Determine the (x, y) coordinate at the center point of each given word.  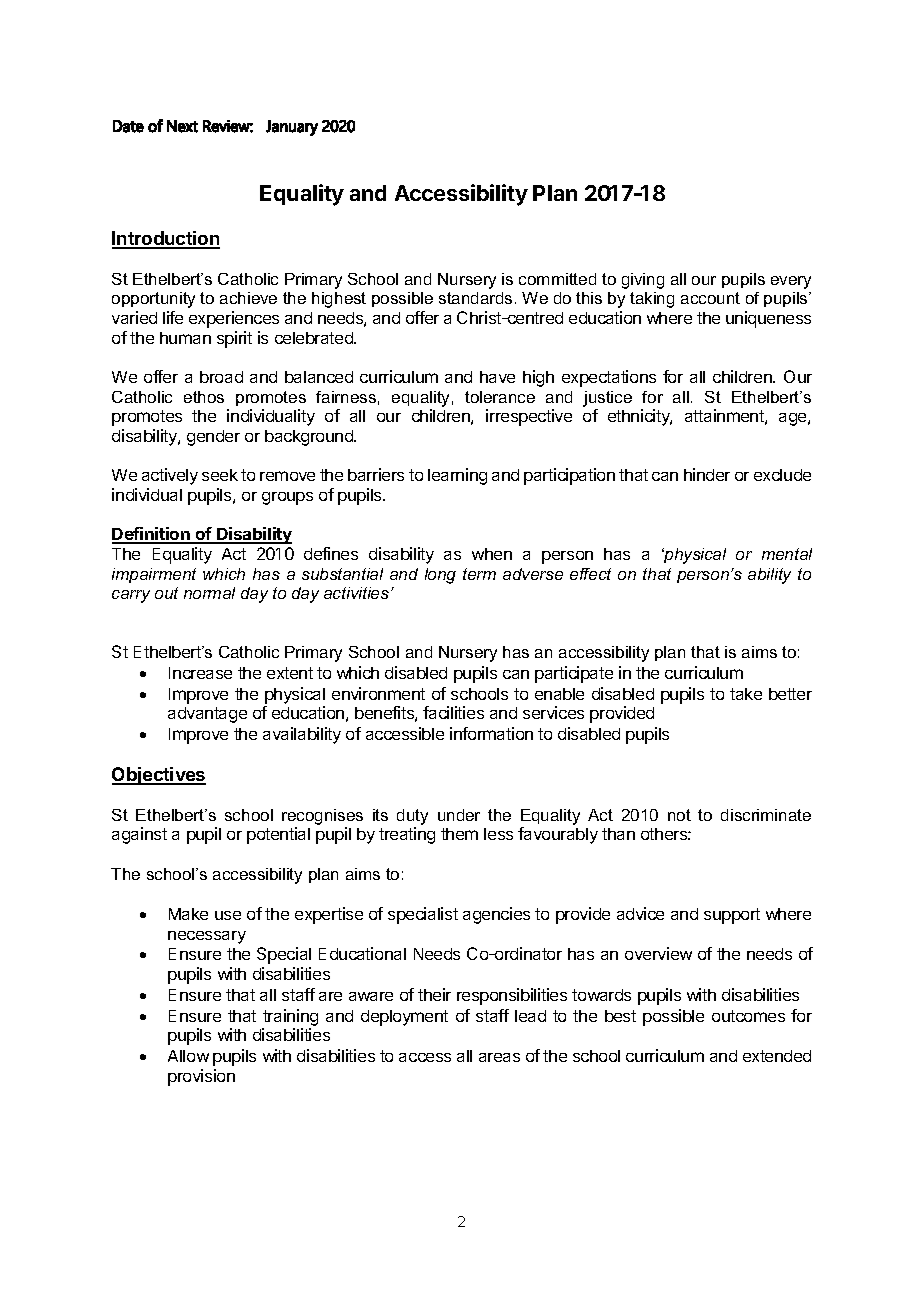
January (292, 128)
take (746, 694)
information (491, 733)
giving (643, 281)
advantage (207, 715)
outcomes (748, 1016)
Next (182, 126)
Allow (188, 1056)
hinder (707, 474)
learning (457, 476)
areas (499, 1057)
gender (213, 438)
